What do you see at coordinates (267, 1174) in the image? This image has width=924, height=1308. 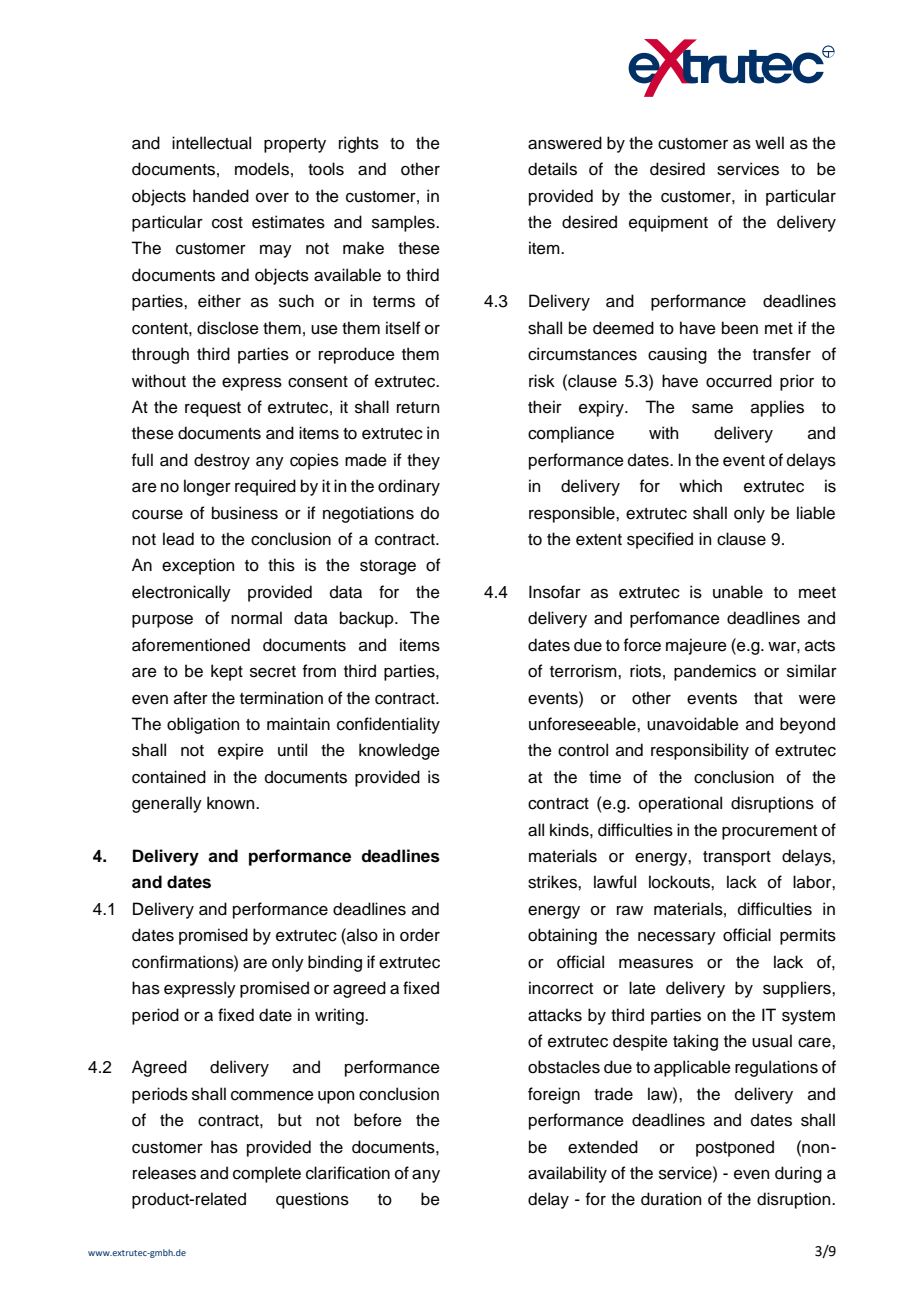 I see `complete` at bounding box center [267, 1174].
